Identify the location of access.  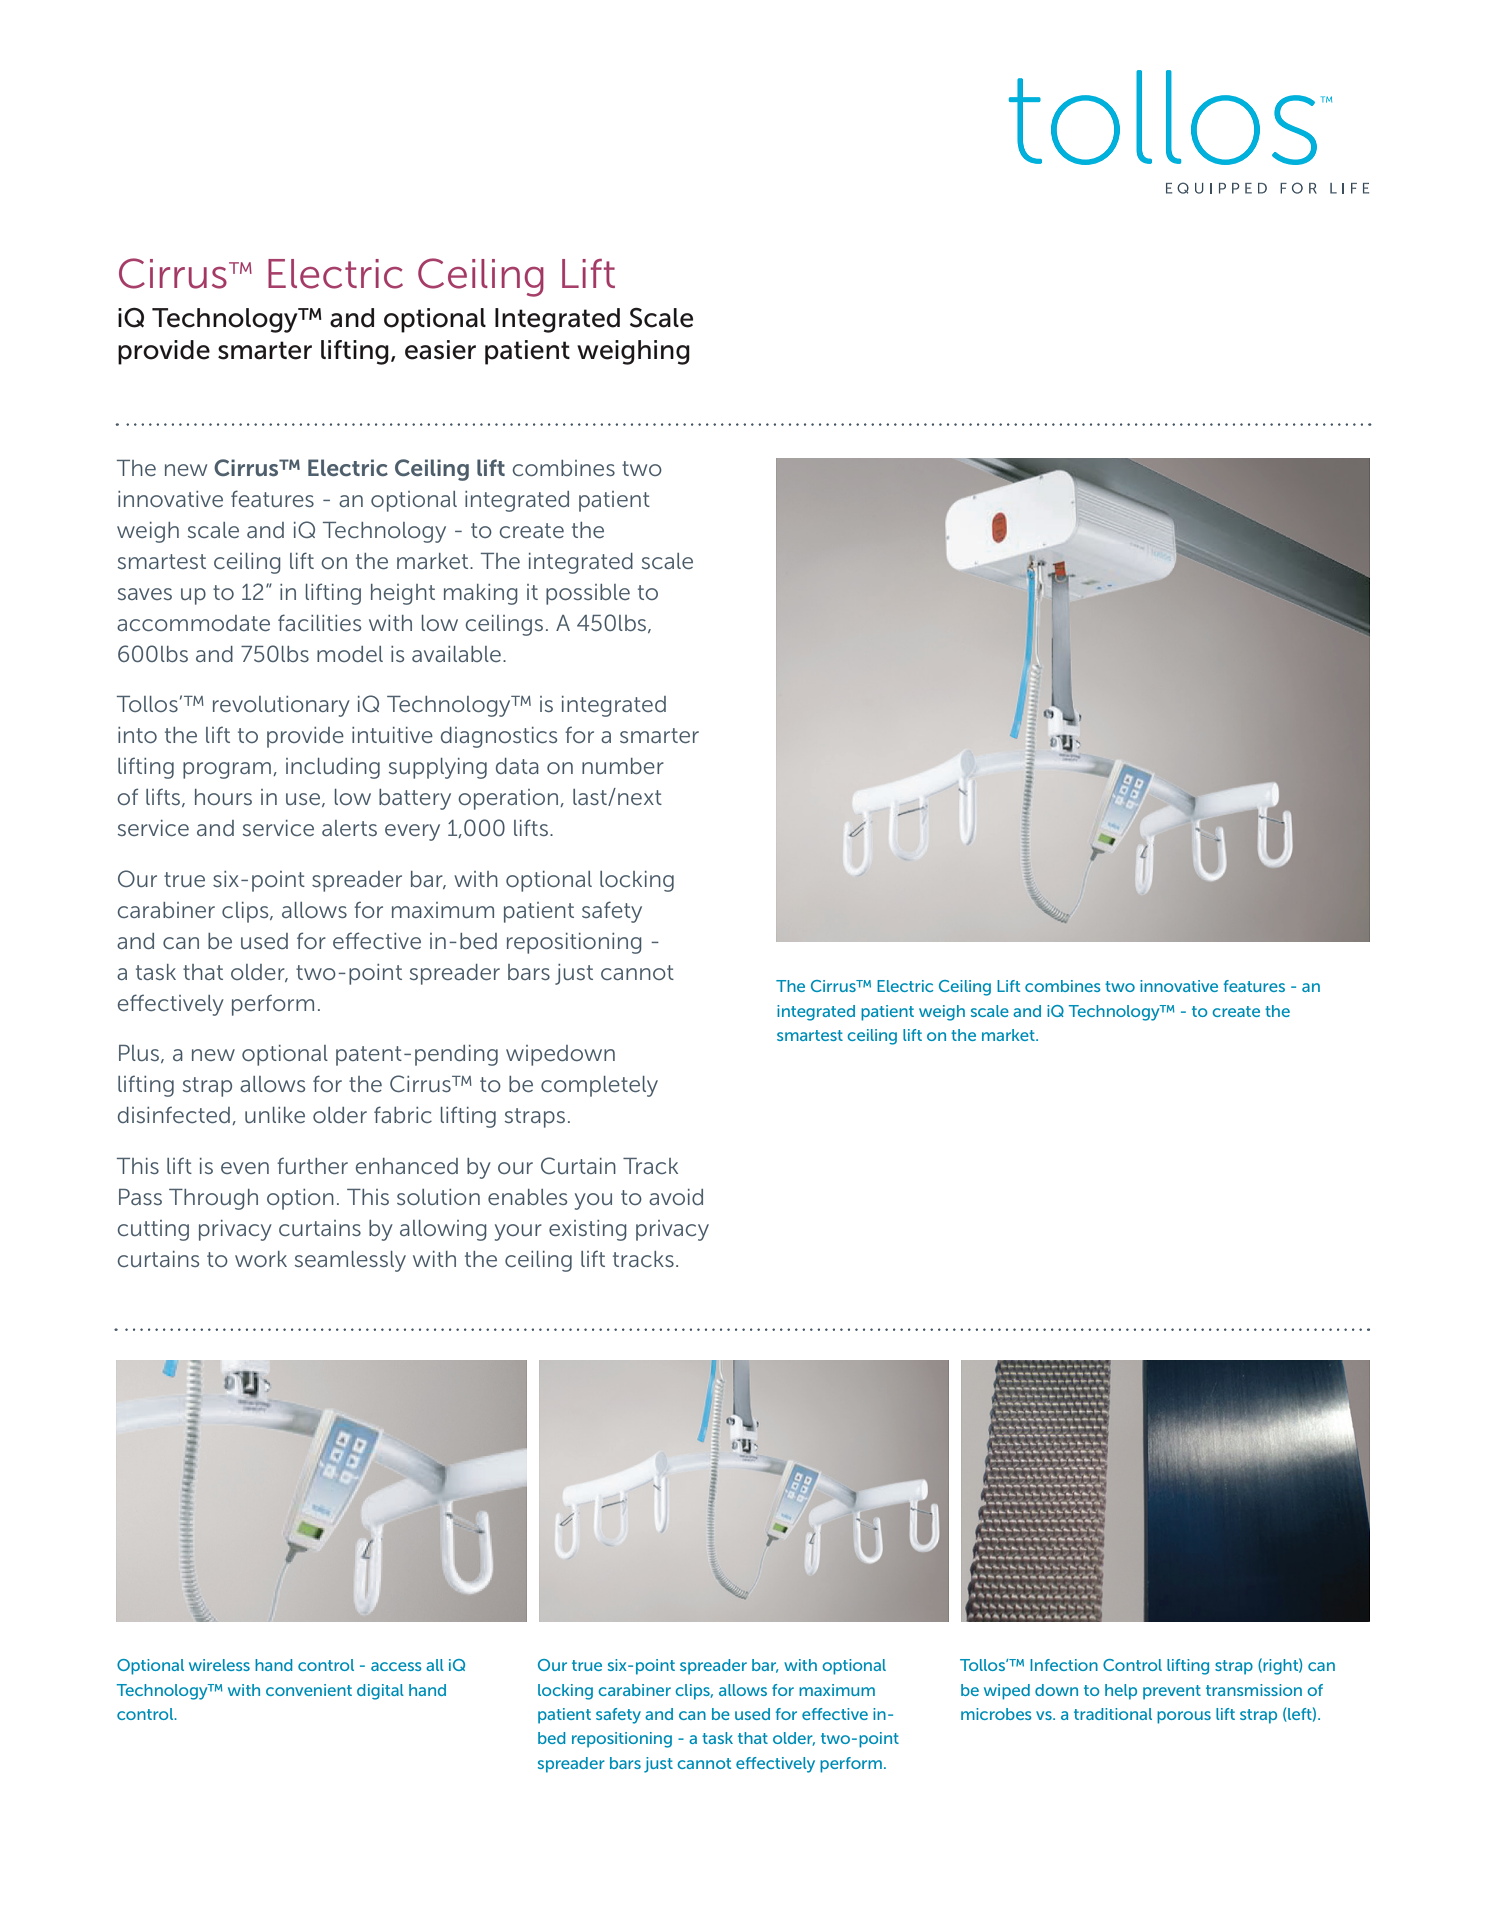
(396, 1666).
